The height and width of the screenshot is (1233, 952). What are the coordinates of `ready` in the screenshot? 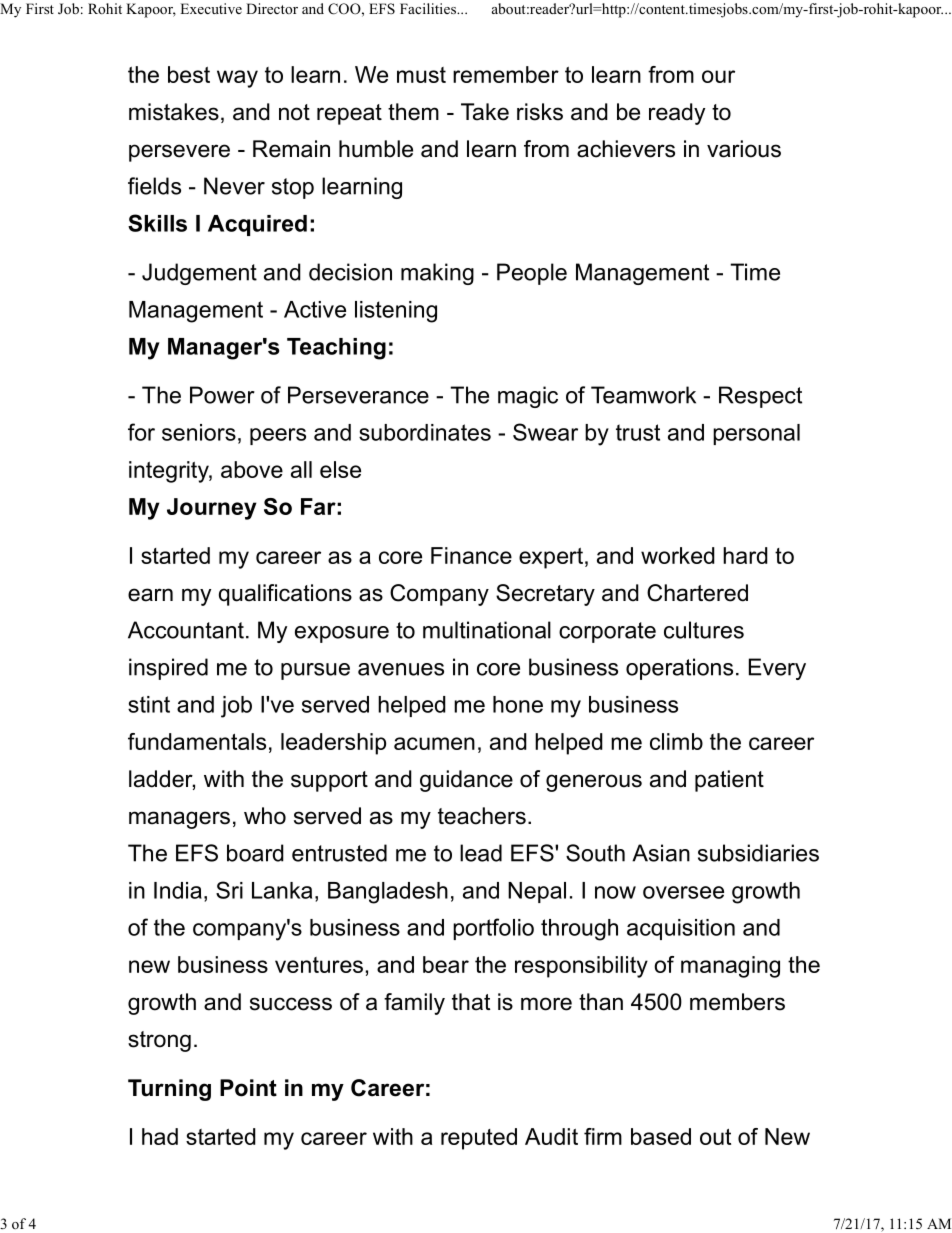 It's located at (677, 114).
